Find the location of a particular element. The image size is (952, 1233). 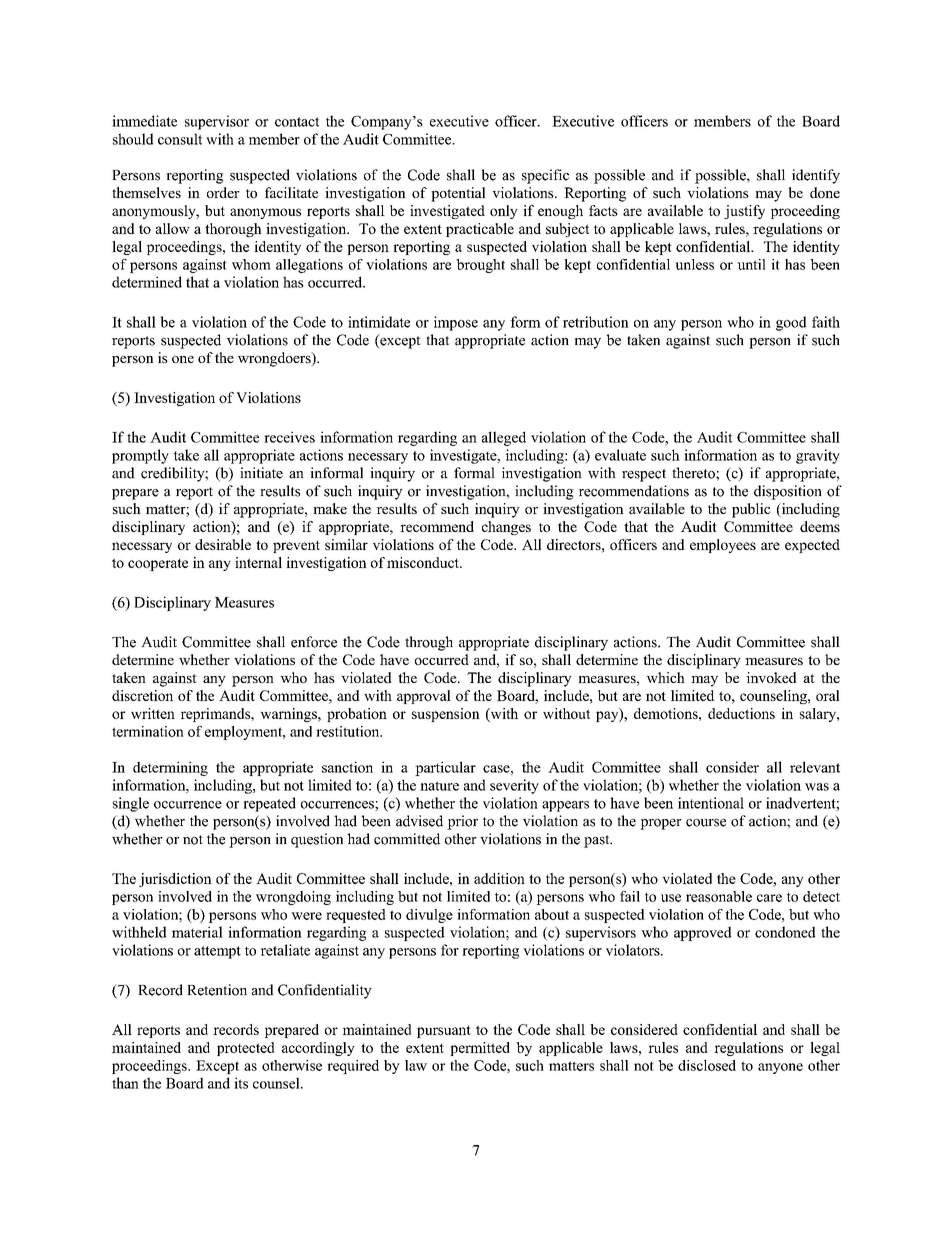

protected is located at coordinates (246, 1049).
